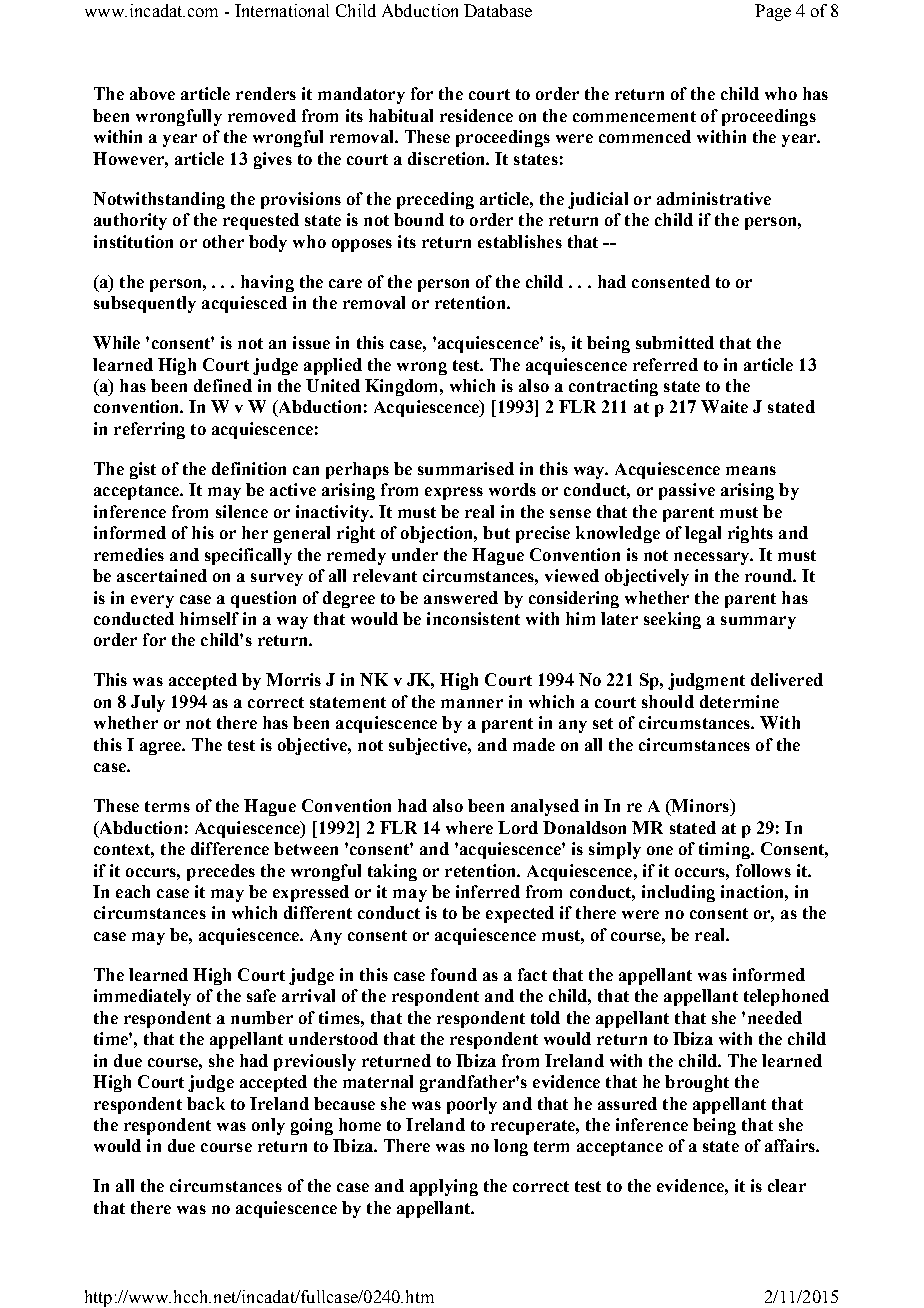  I want to click on above, so click(152, 93).
